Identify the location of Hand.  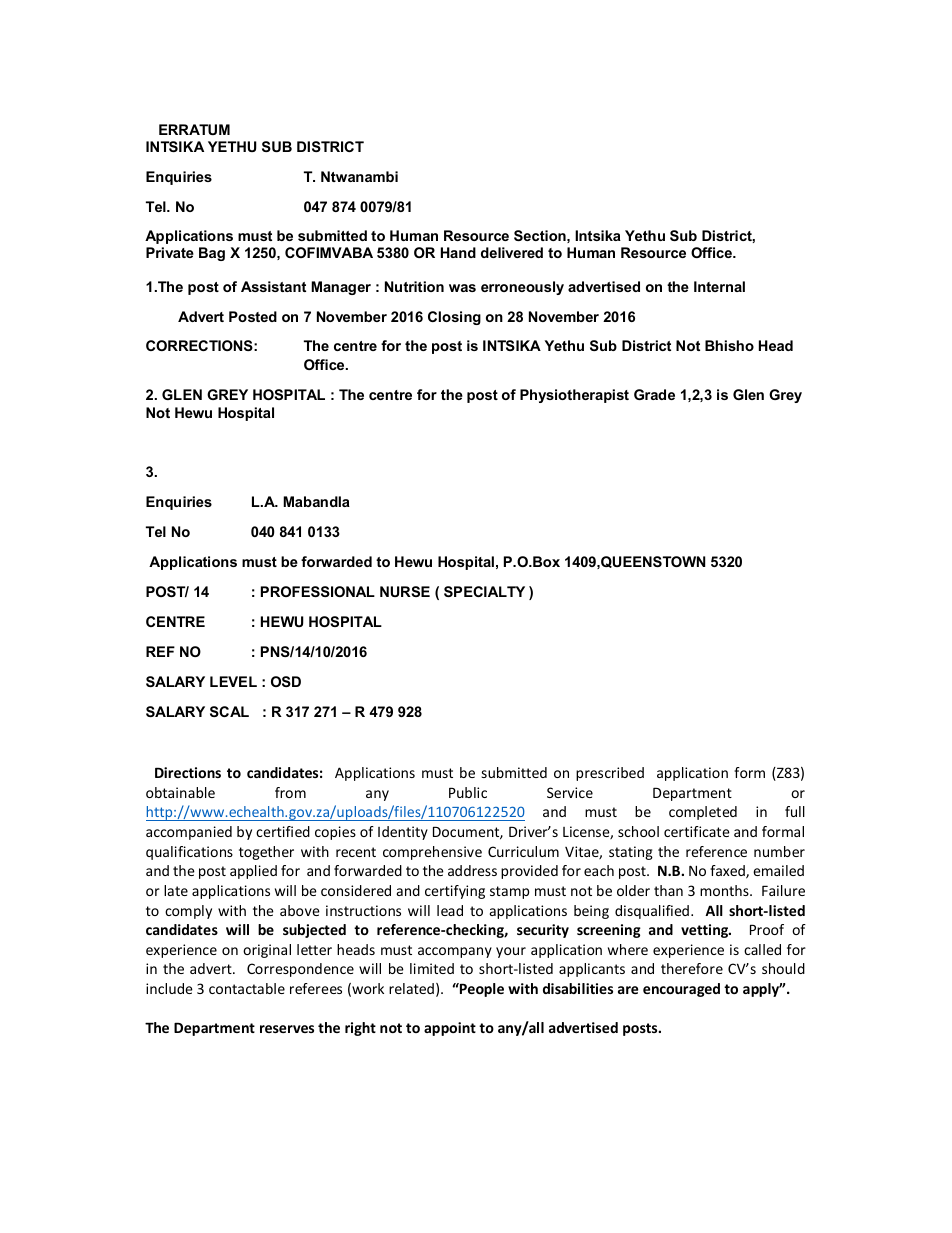
(458, 252).
